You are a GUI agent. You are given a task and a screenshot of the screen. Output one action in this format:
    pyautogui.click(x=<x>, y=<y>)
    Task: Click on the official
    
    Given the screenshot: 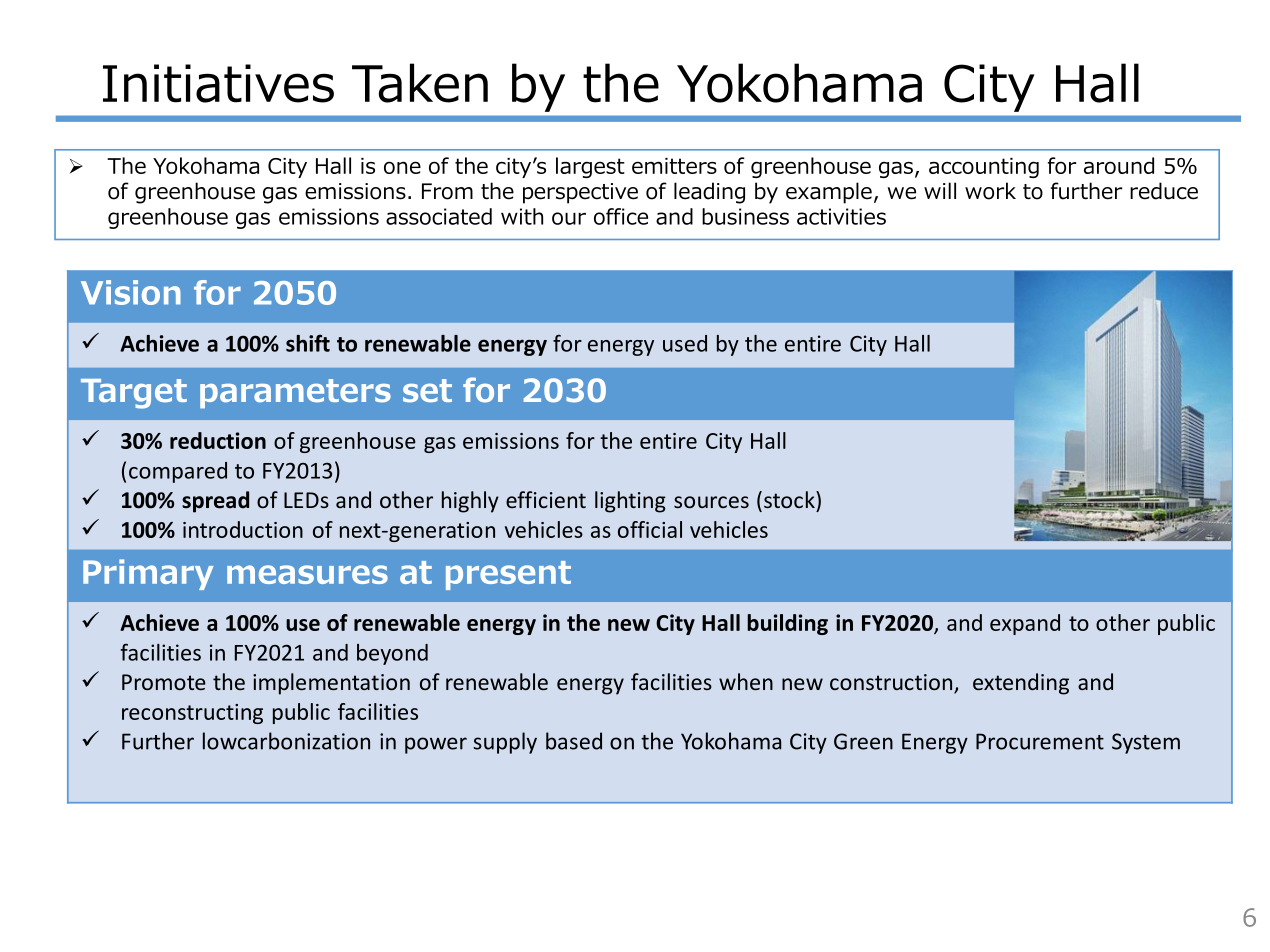 What is the action you would take?
    pyautogui.click(x=650, y=529)
